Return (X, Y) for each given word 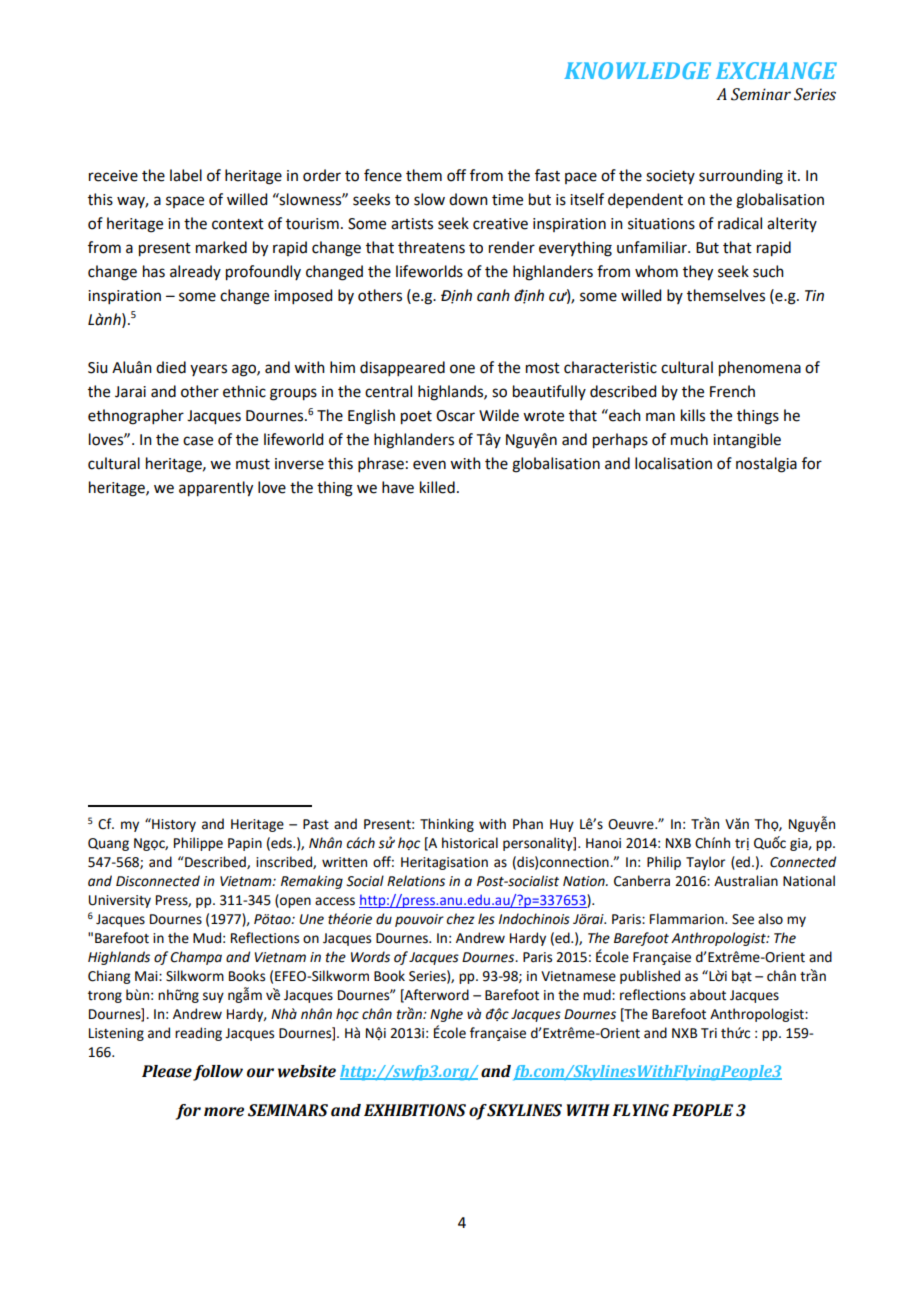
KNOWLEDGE (637, 70)
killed (437, 487)
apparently (216, 489)
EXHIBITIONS (415, 1110)
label (186, 175)
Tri (709, 1033)
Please (167, 1071)
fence (383, 175)
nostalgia (766, 465)
